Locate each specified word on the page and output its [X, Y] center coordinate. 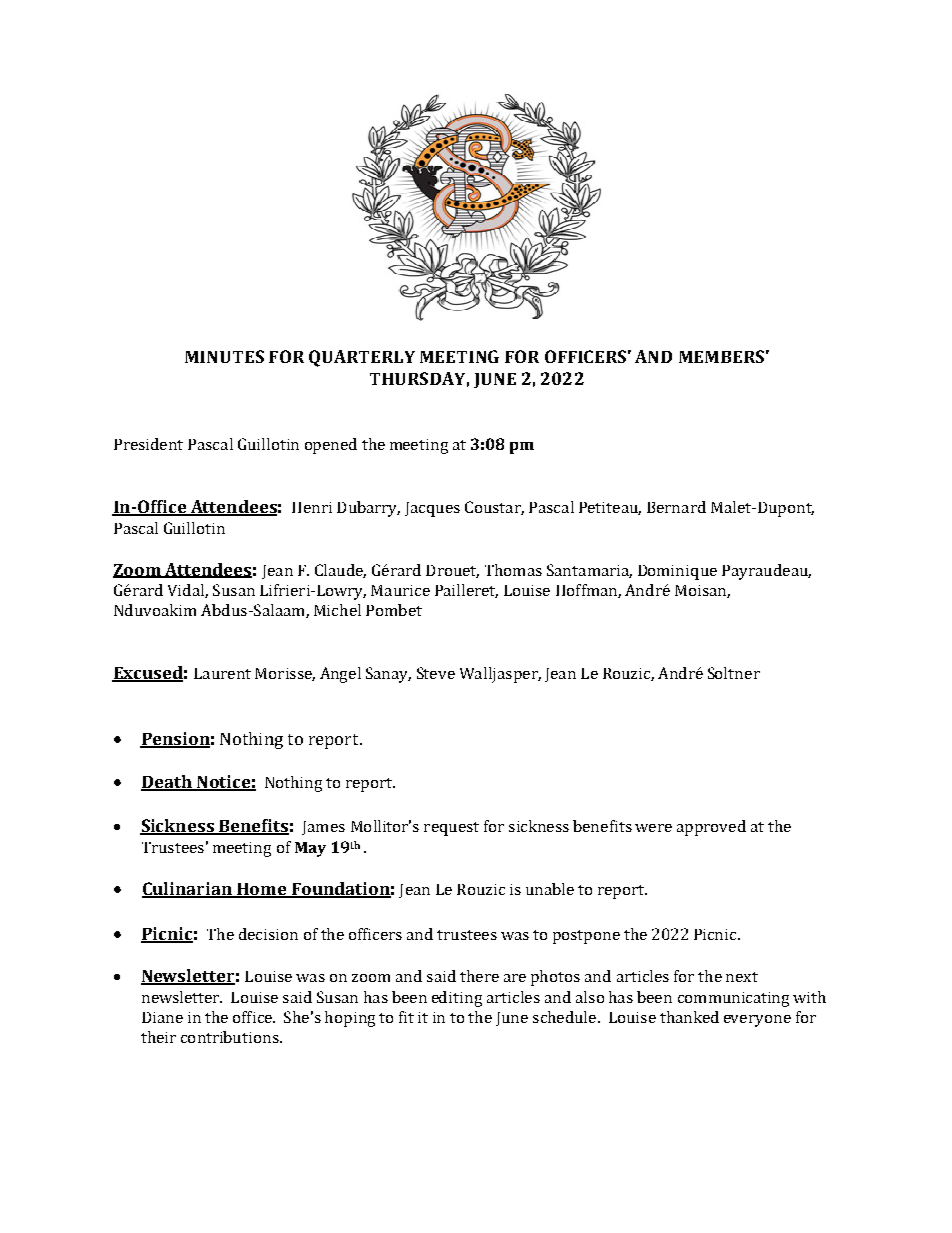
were [653, 828]
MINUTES [224, 356]
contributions [231, 1037]
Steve [436, 673]
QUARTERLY [362, 358]
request [451, 829]
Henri [312, 507]
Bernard [676, 507]
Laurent [222, 673]
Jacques [432, 509]
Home [262, 890]
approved [711, 828]
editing [457, 999]
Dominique [677, 572]
